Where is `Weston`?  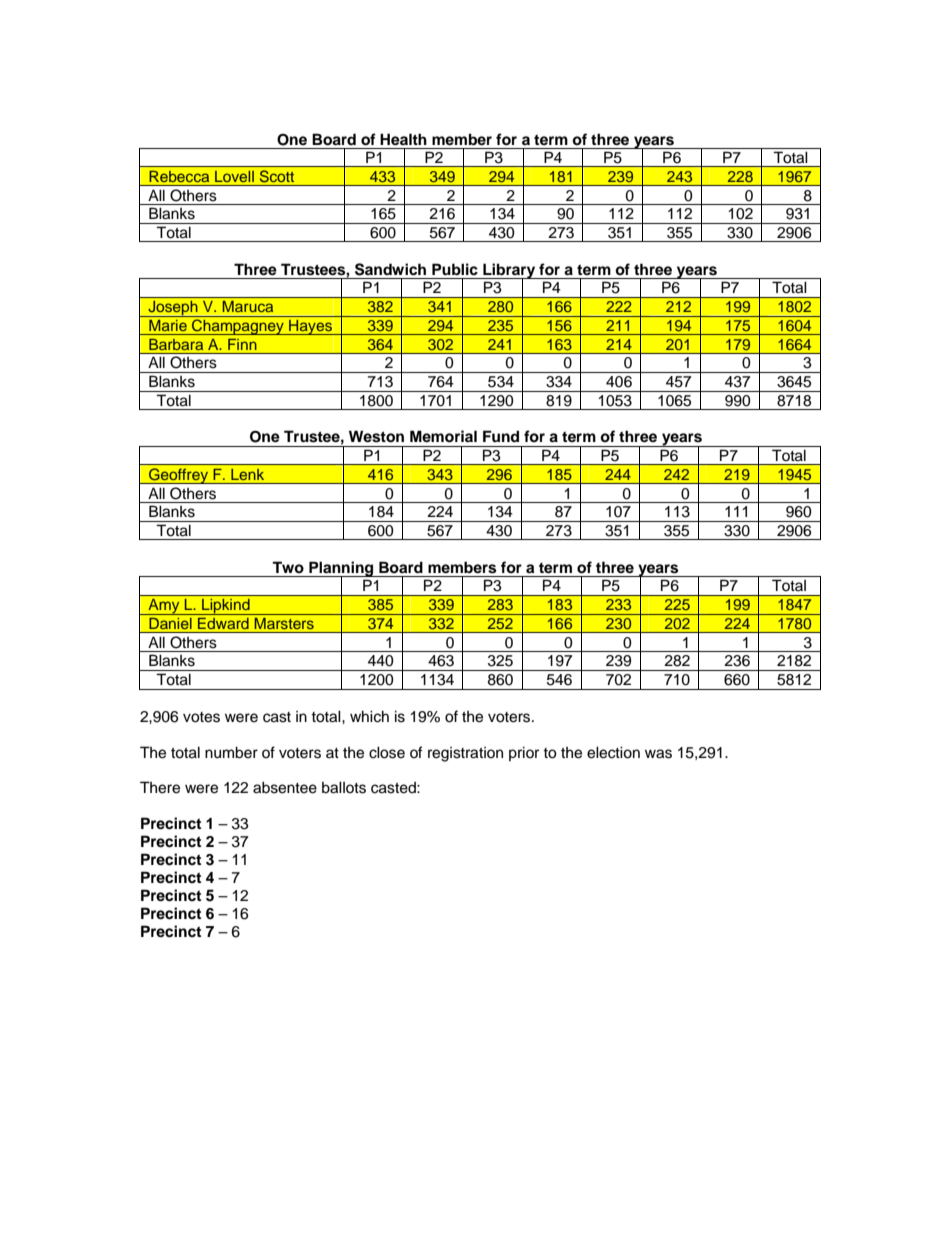
Weston is located at coordinates (376, 436).
